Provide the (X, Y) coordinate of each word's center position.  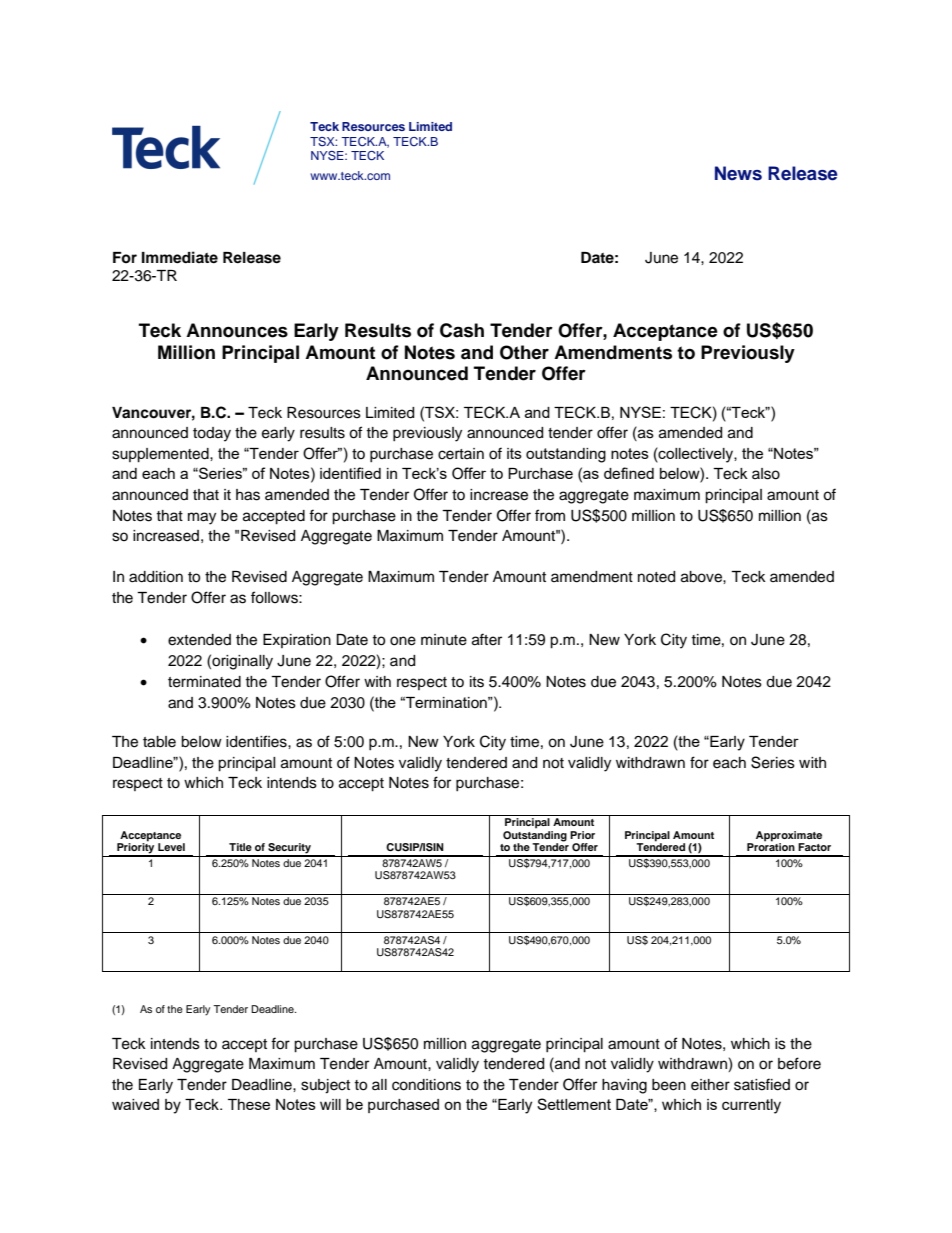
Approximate (789, 836)
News (738, 173)
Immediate (180, 257)
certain (461, 454)
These (249, 1104)
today (212, 434)
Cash (462, 330)
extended (199, 640)
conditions (426, 1085)
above (702, 577)
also (766, 474)
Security (289, 849)
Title (240, 847)
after (487, 639)
